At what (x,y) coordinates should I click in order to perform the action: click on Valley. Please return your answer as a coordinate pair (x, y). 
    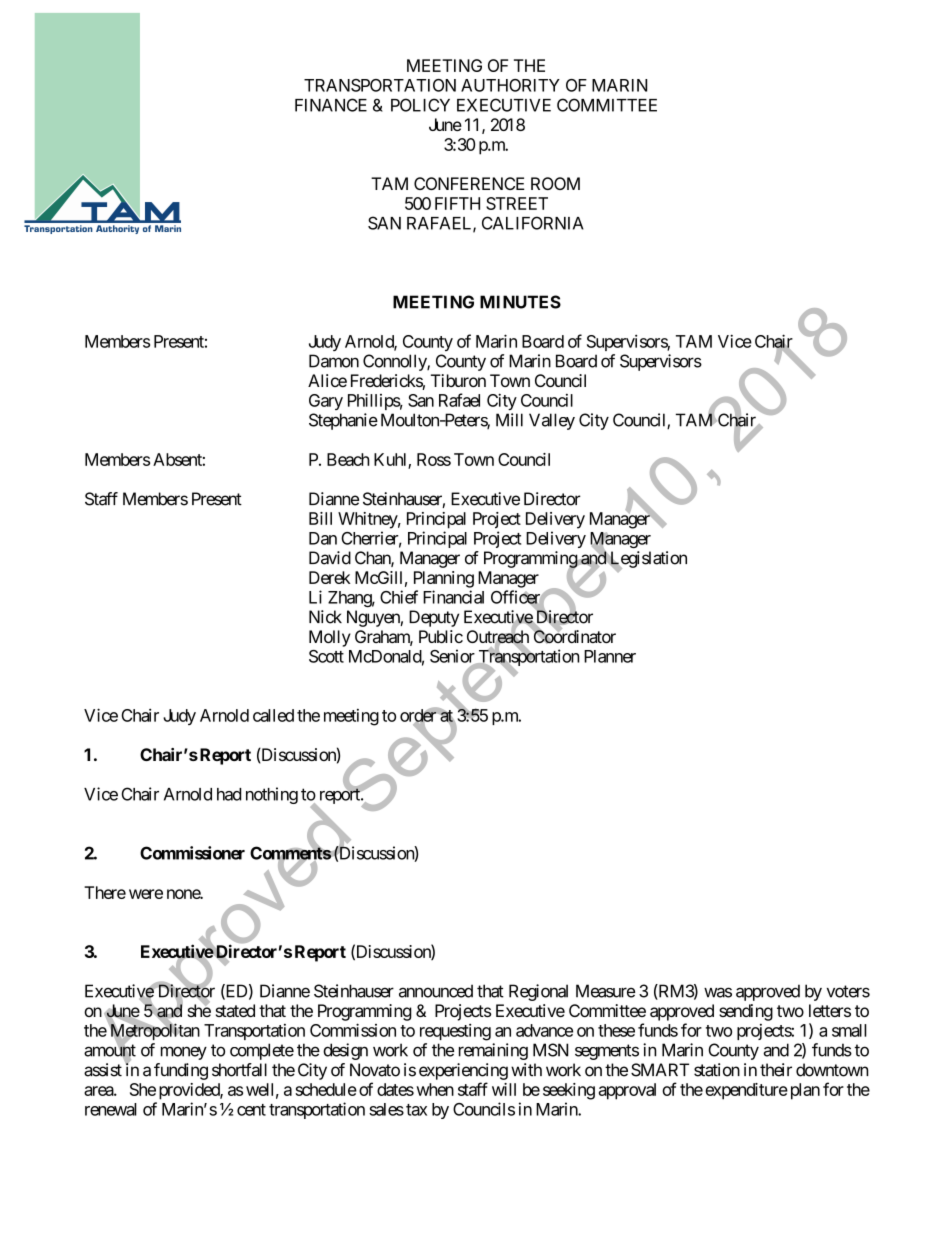
    Looking at the image, I should click on (552, 421).
